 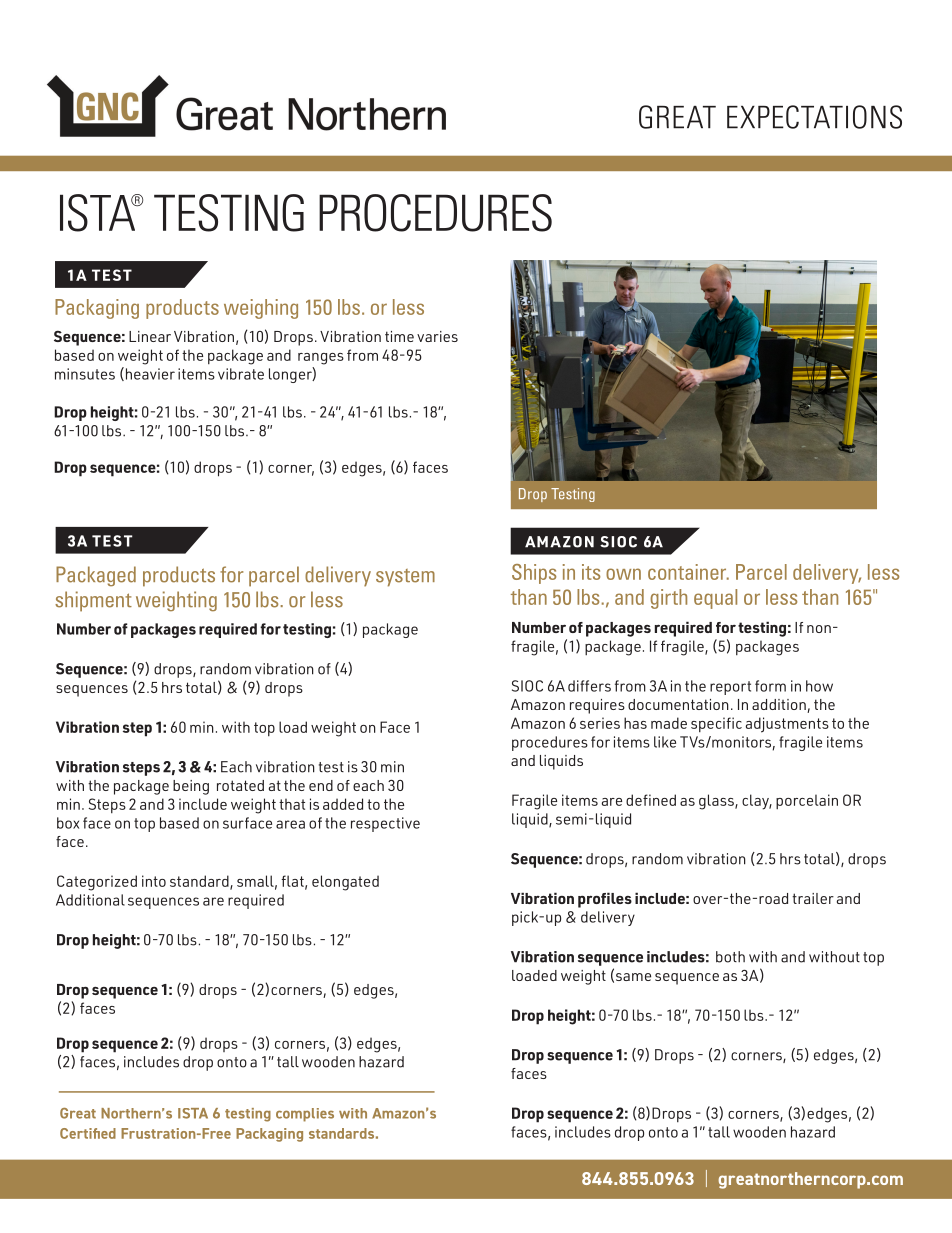 What do you see at coordinates (715, 599) in the screenshot?
I see `equal` at bounding box center [715, 599].
